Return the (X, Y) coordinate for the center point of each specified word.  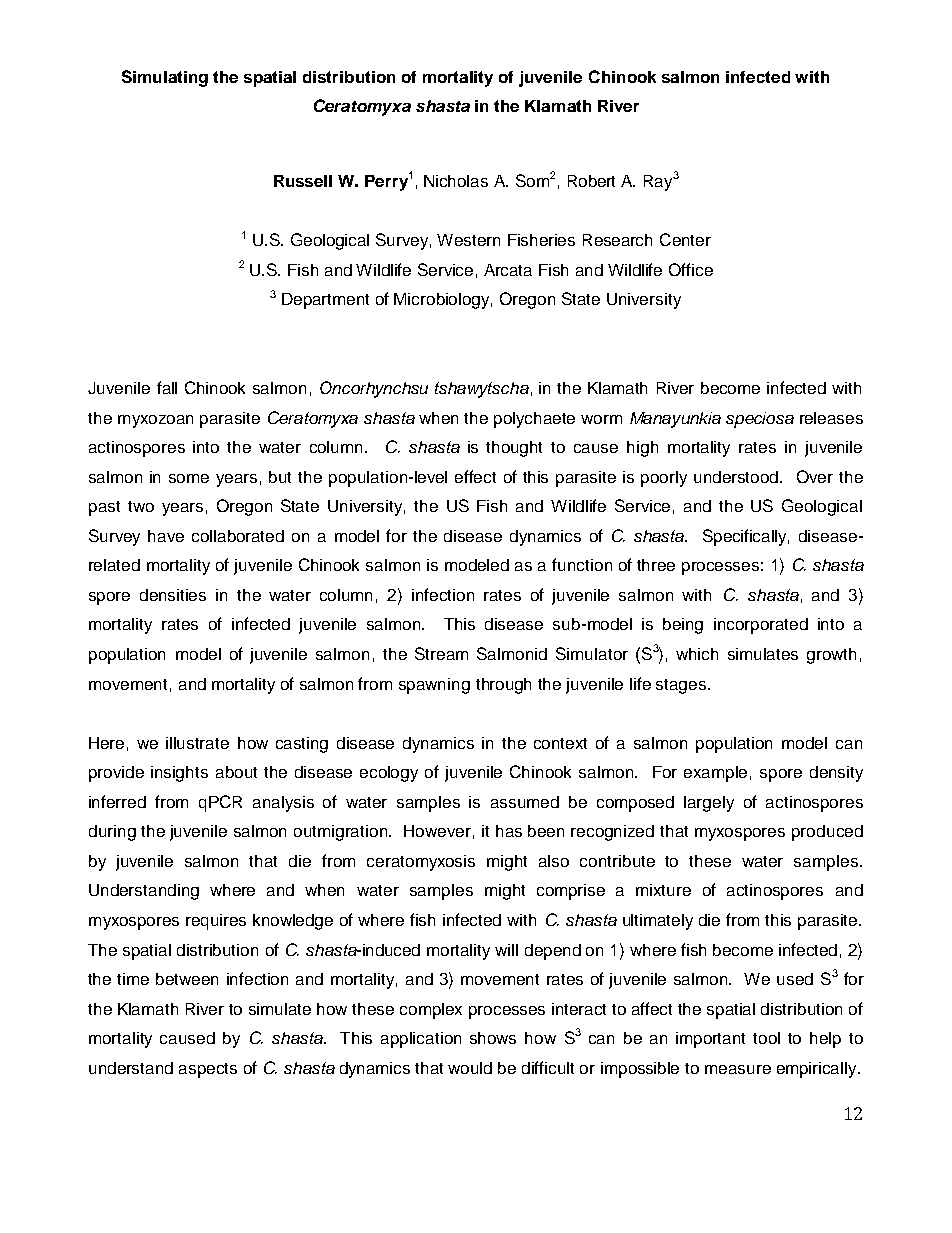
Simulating (165, 78)
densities (173, 595)
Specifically (746, 537)
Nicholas (456, 181)
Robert (591, 181)
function (582, 564)
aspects (208, 1070)
